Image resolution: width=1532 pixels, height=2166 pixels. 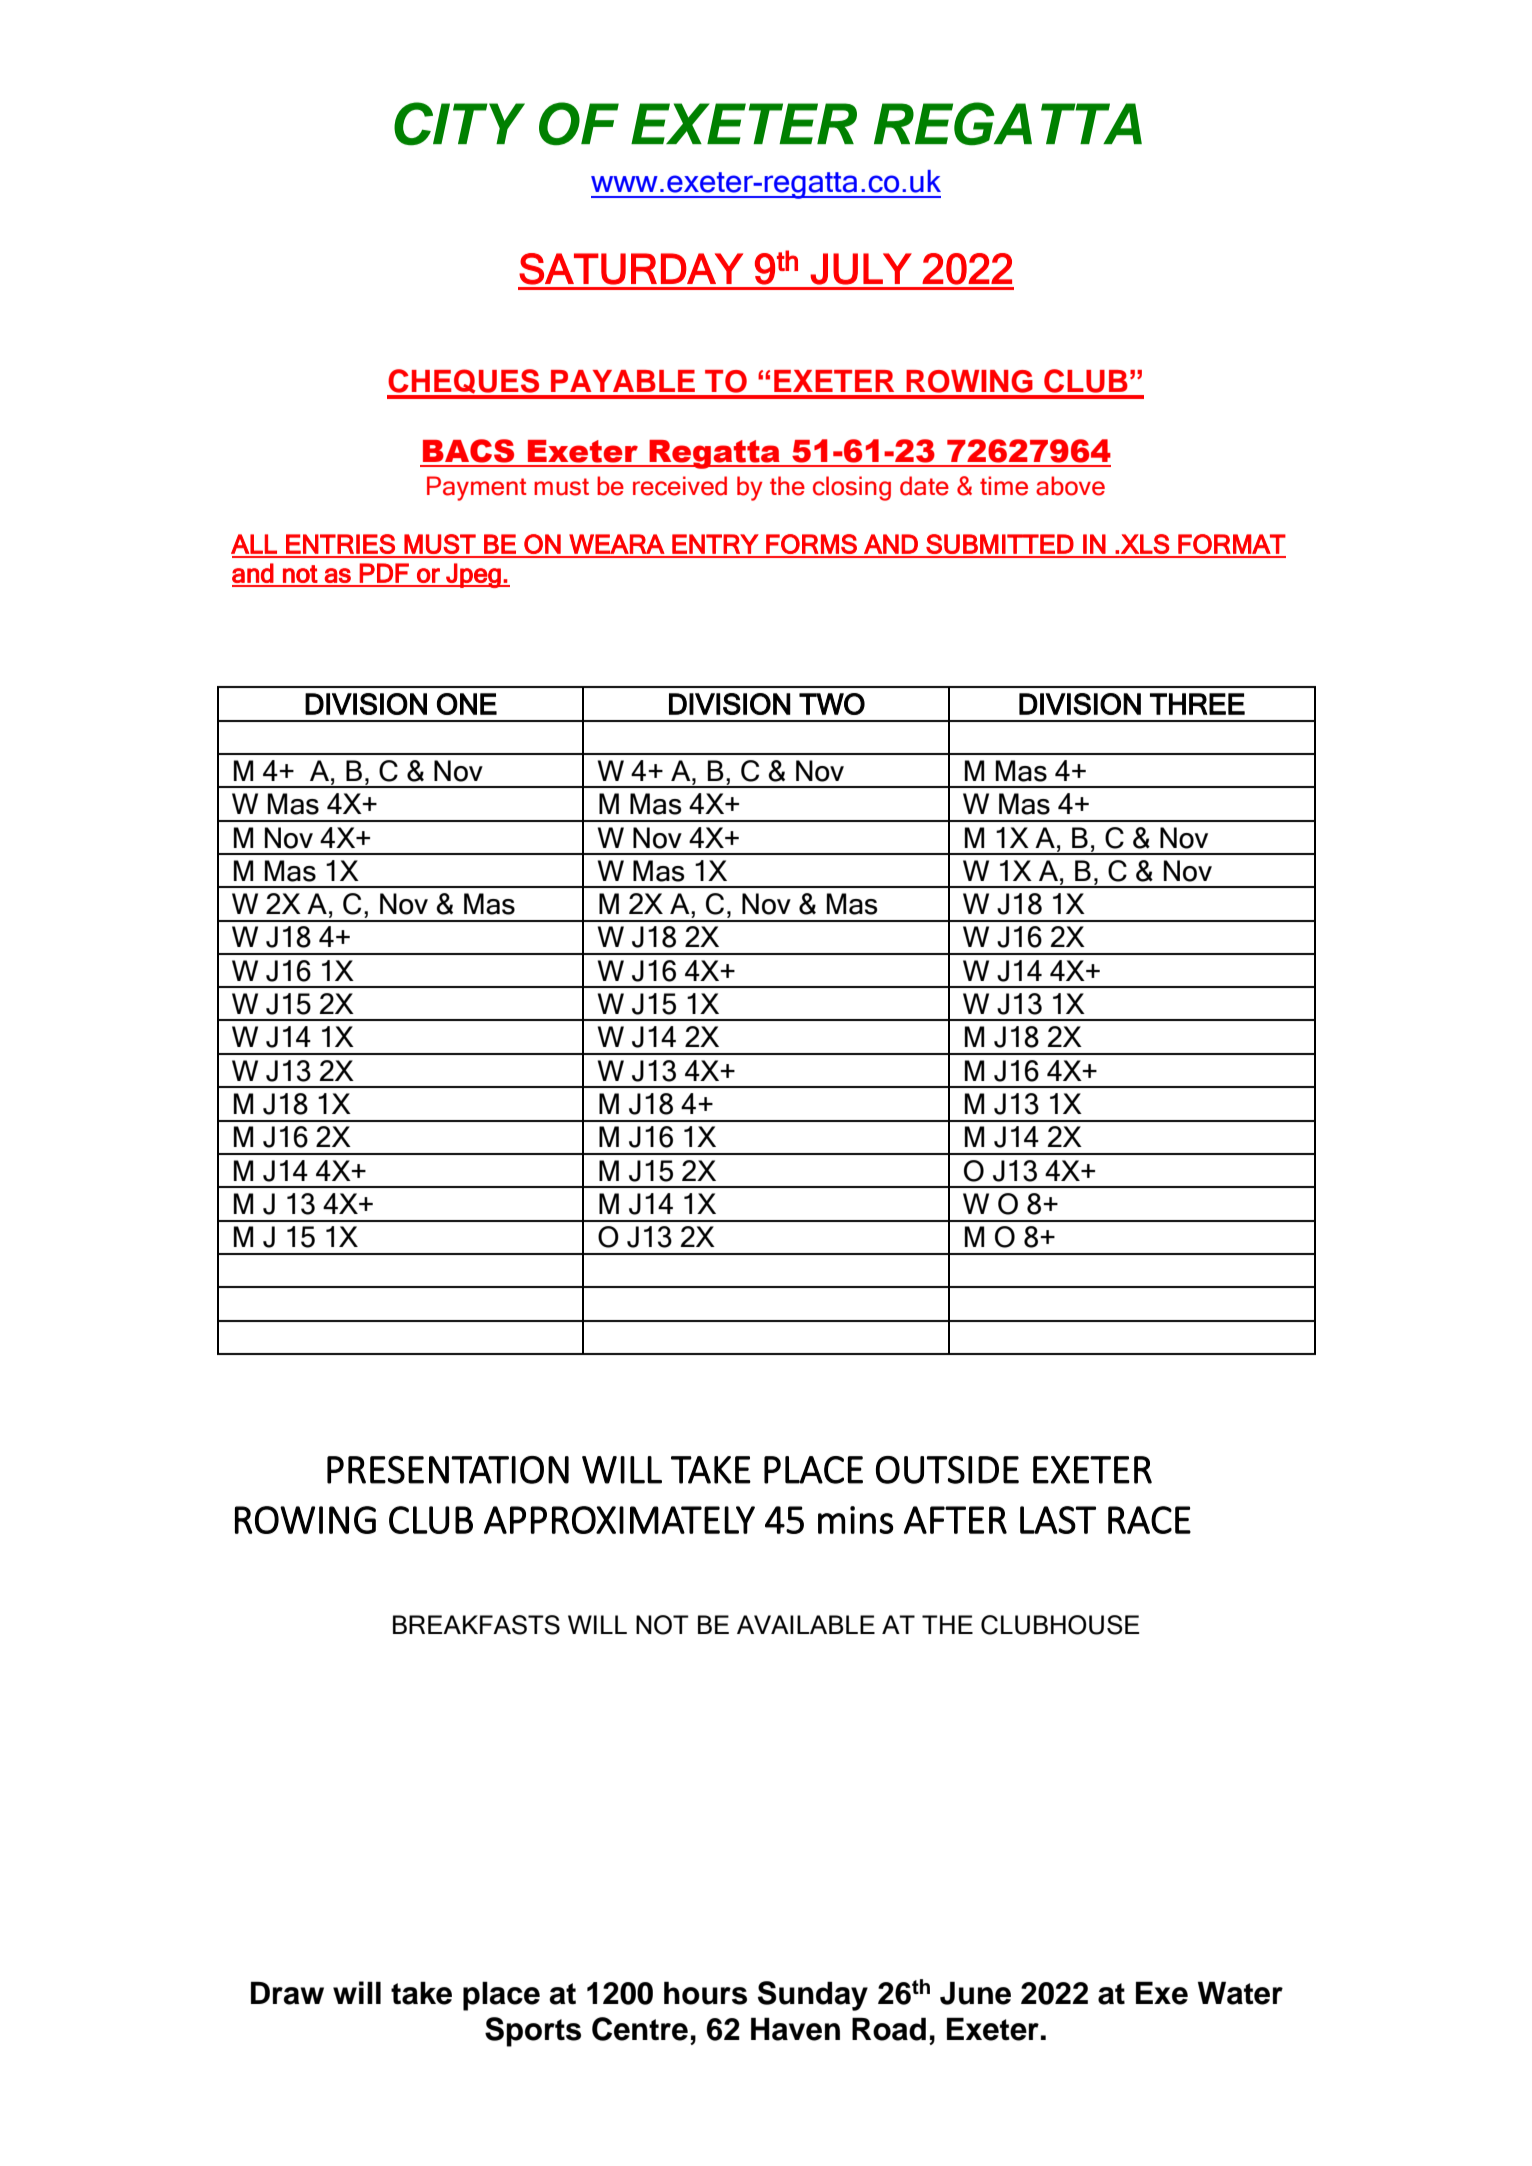 I want to click on RACE, so click(x=1149, y=1520).
